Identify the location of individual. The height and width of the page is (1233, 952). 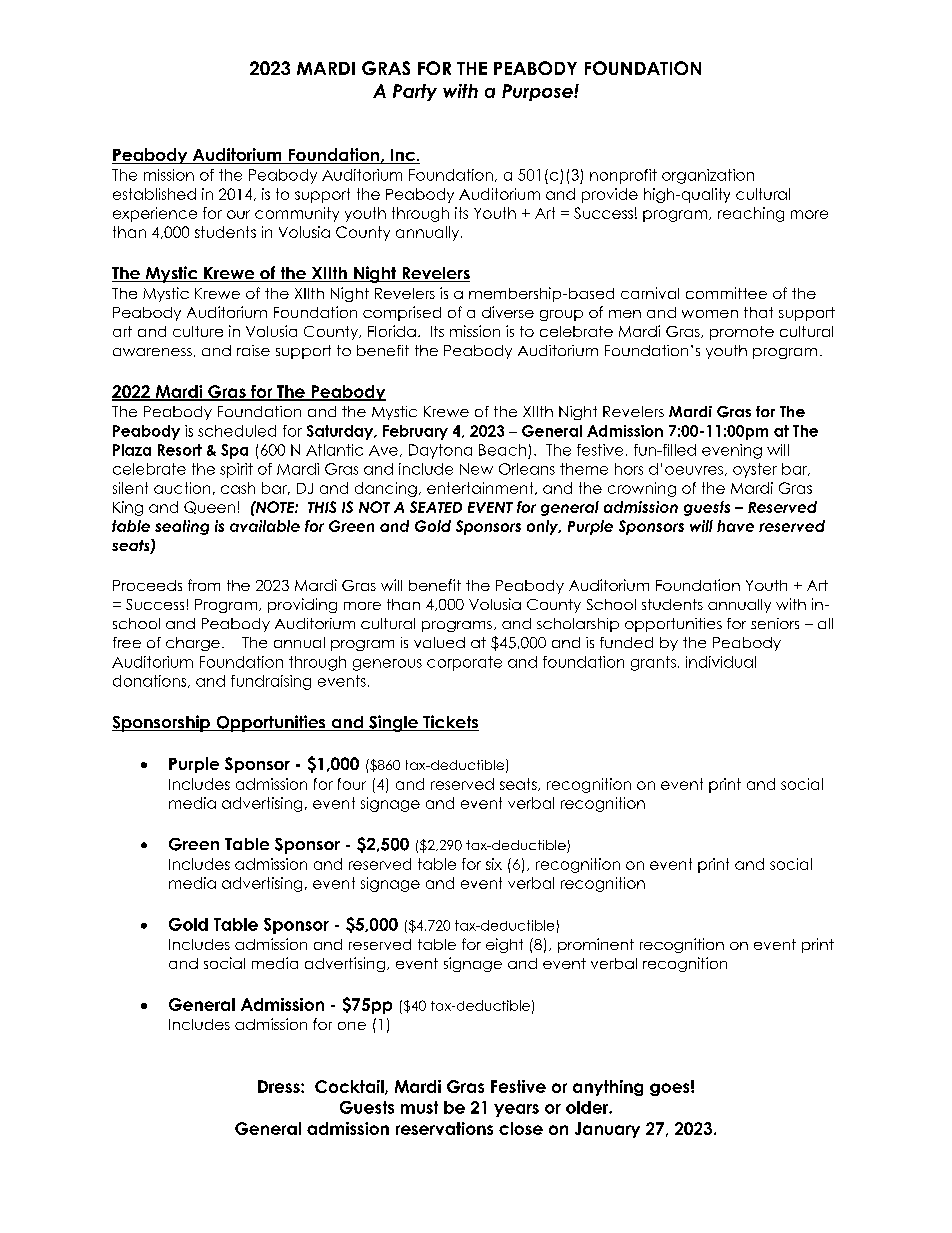
(721, 662).
